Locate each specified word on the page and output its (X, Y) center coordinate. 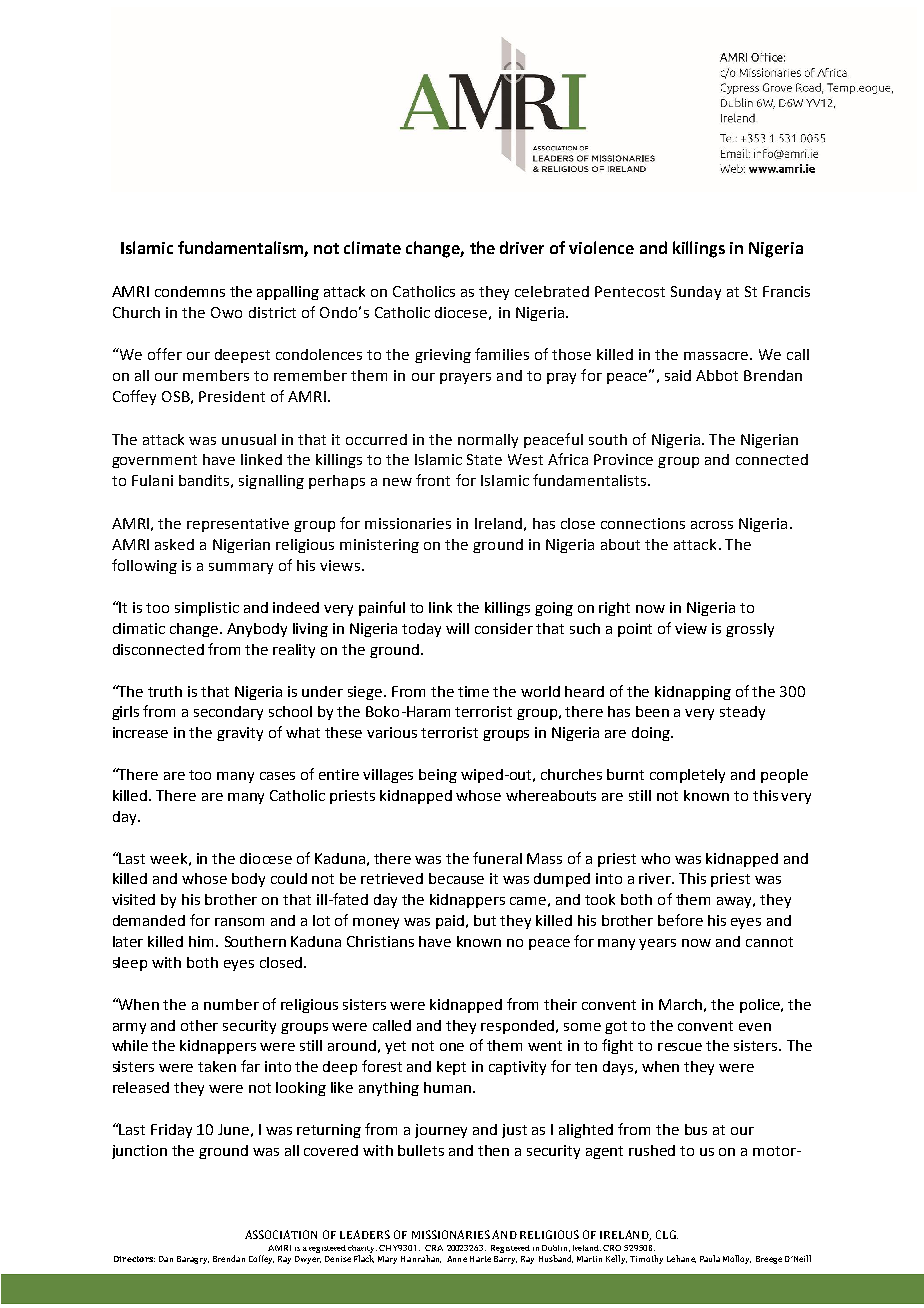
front (433, 480)
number (231, 1004)
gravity (240, 734)
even (755, 1027)
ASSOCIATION (281, 1234)
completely (687, 776)
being (438, 776)
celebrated (552, 291)
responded (519, 1027)
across (712, 525)
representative (238, 525)
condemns (190, 291)
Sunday (696, 293)
